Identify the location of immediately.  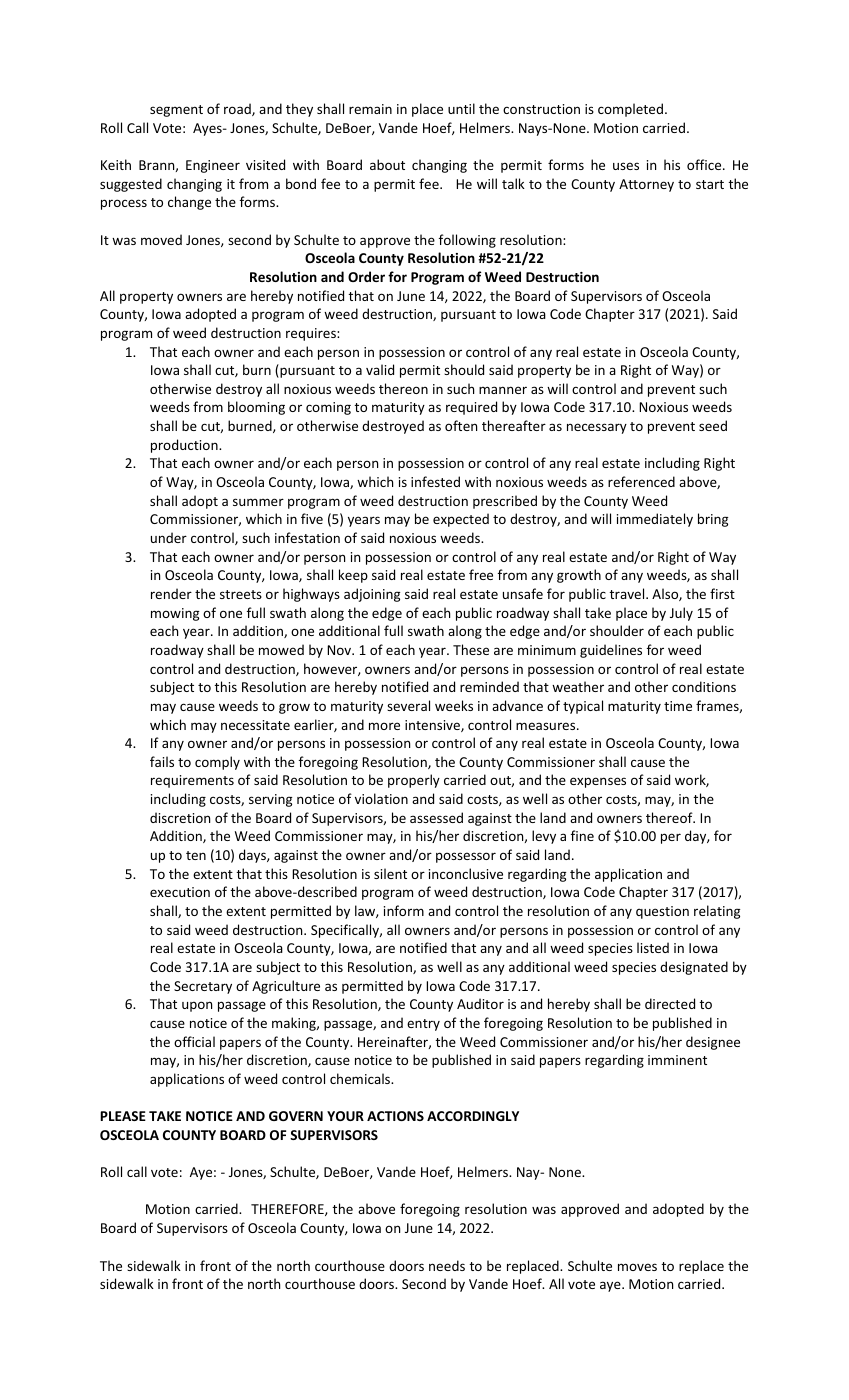
(655, 520).
